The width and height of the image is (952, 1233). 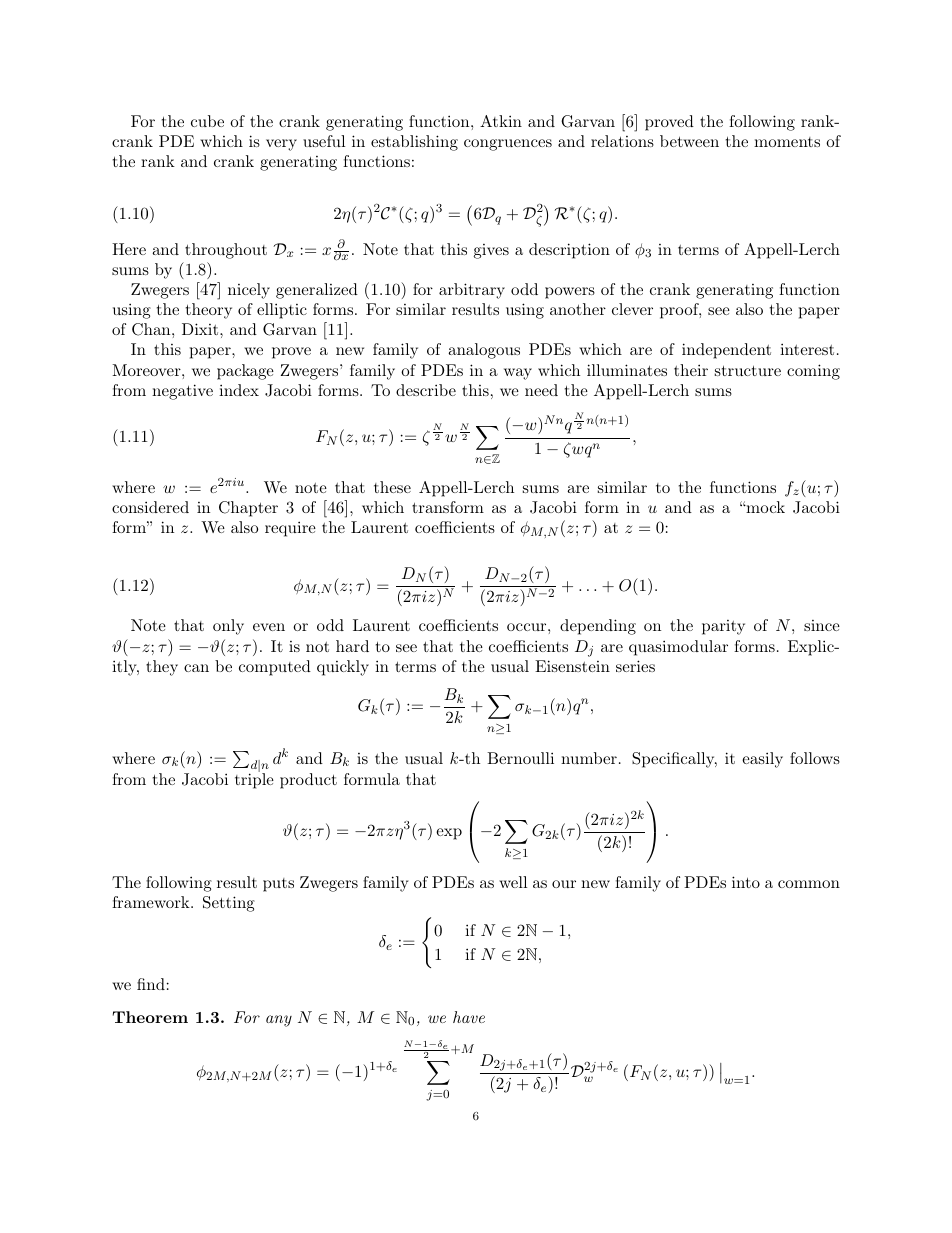 I want to click on have, so click(x=469, y=1017).
